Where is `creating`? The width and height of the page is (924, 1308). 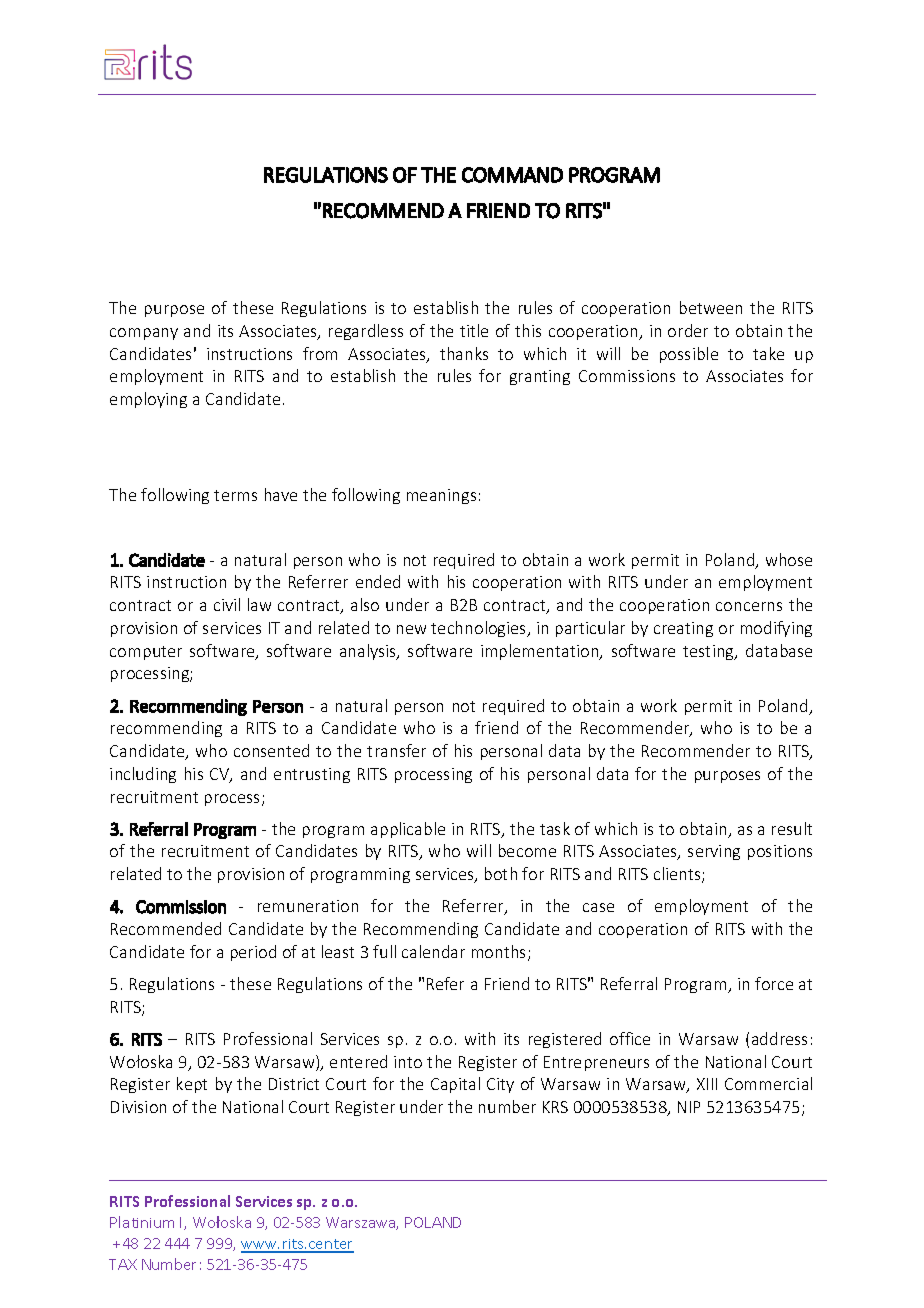 creating is located at coordinates (683, 629).
